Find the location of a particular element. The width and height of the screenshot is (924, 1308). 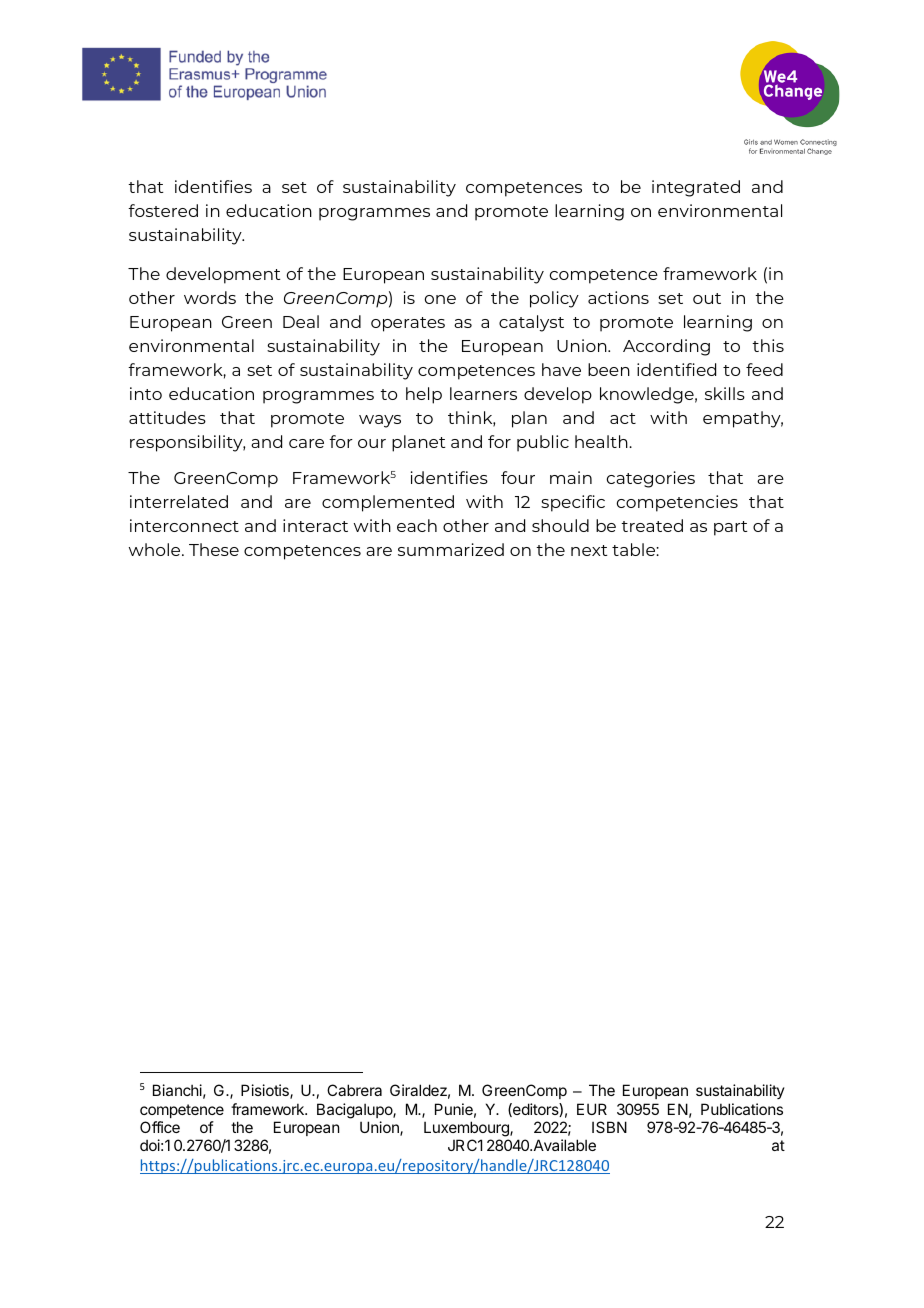

one is located at coordinates (440, 299).
